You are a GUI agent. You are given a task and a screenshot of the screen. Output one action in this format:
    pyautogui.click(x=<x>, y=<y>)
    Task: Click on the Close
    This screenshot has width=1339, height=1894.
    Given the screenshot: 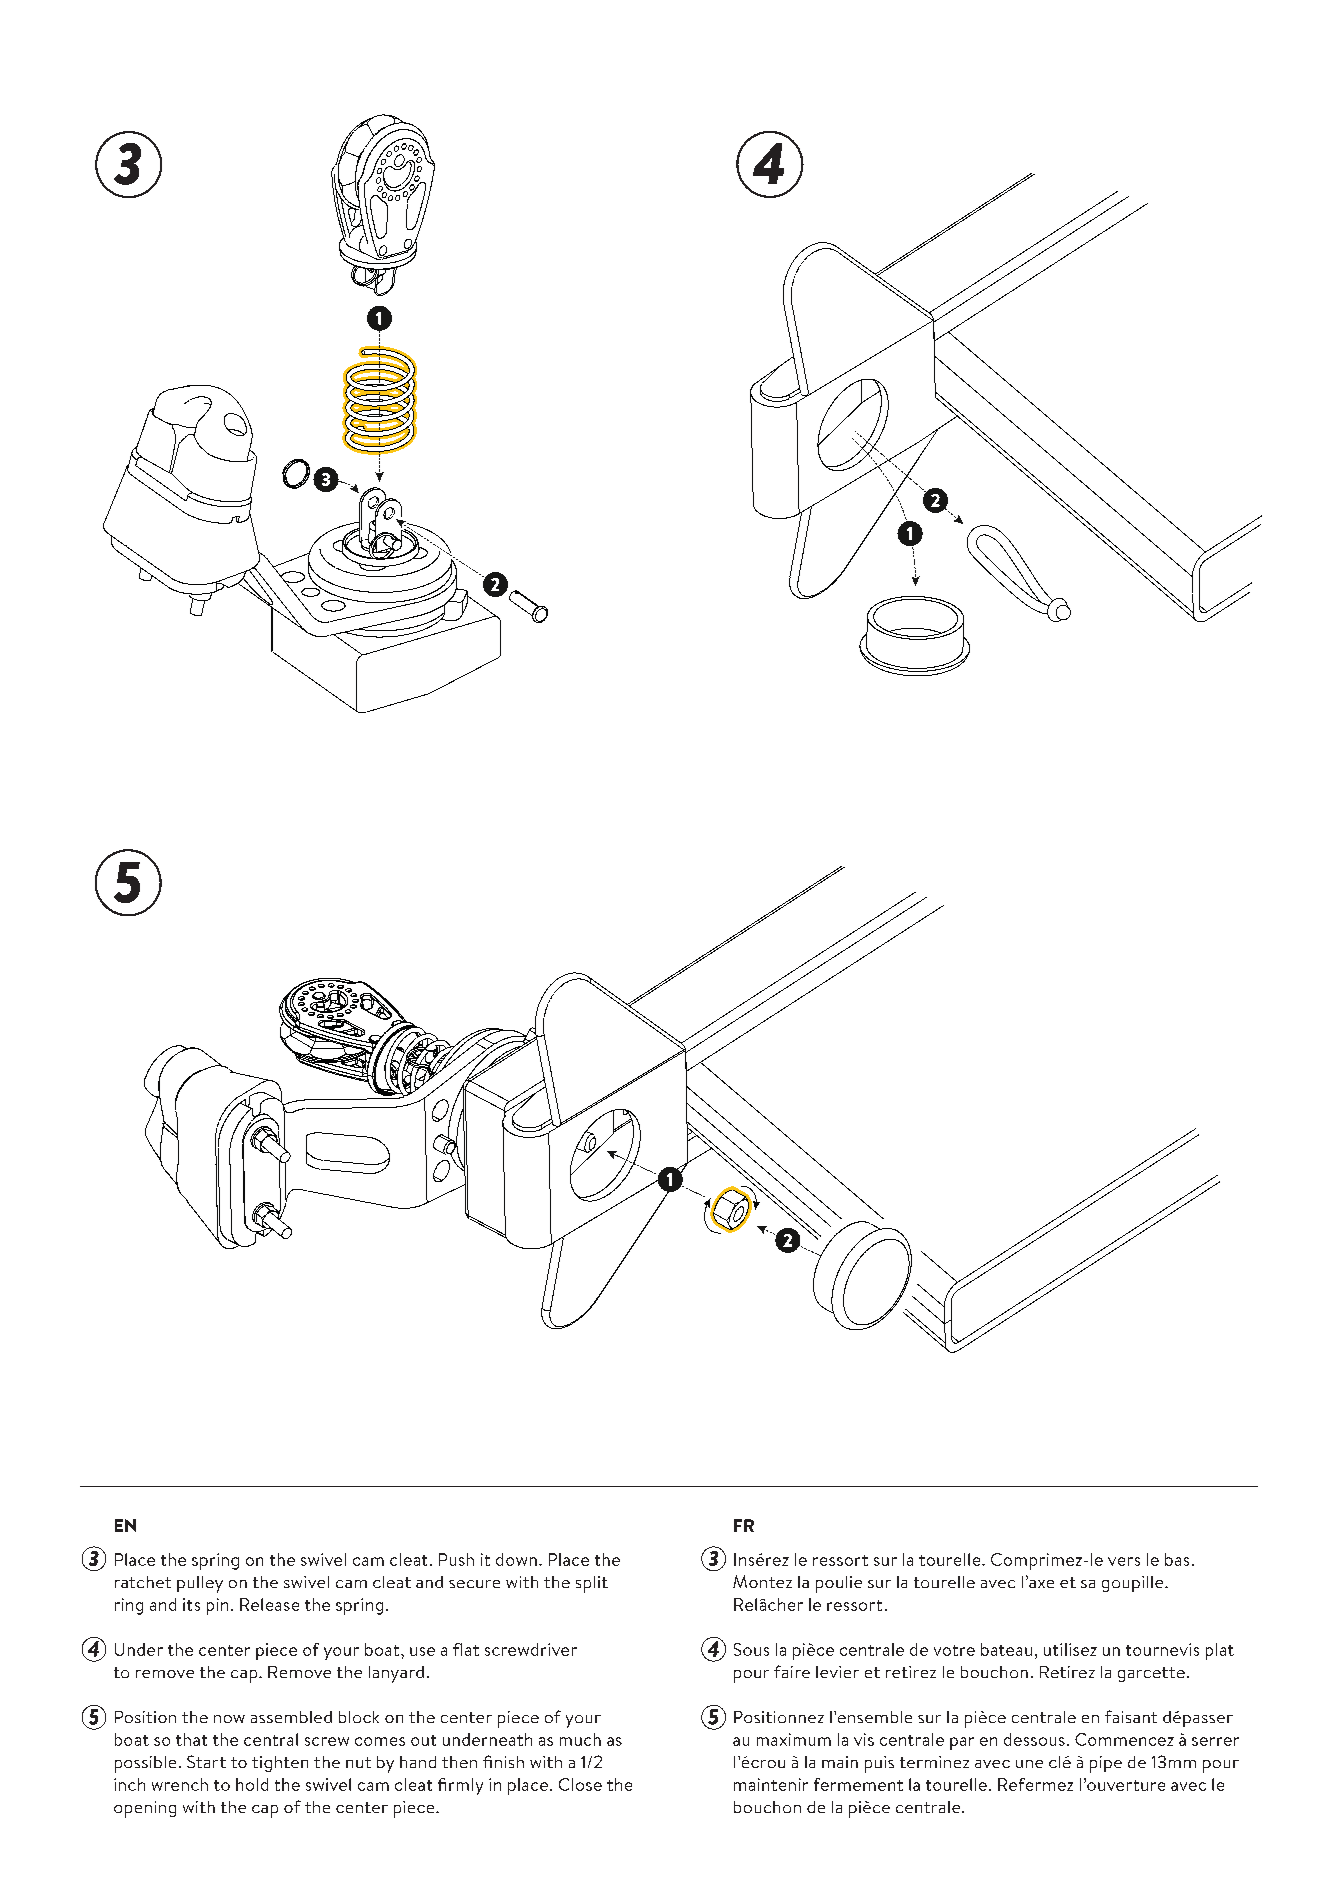 What is the action you would take?
    pyautogui.click(x=580, y=1784)
